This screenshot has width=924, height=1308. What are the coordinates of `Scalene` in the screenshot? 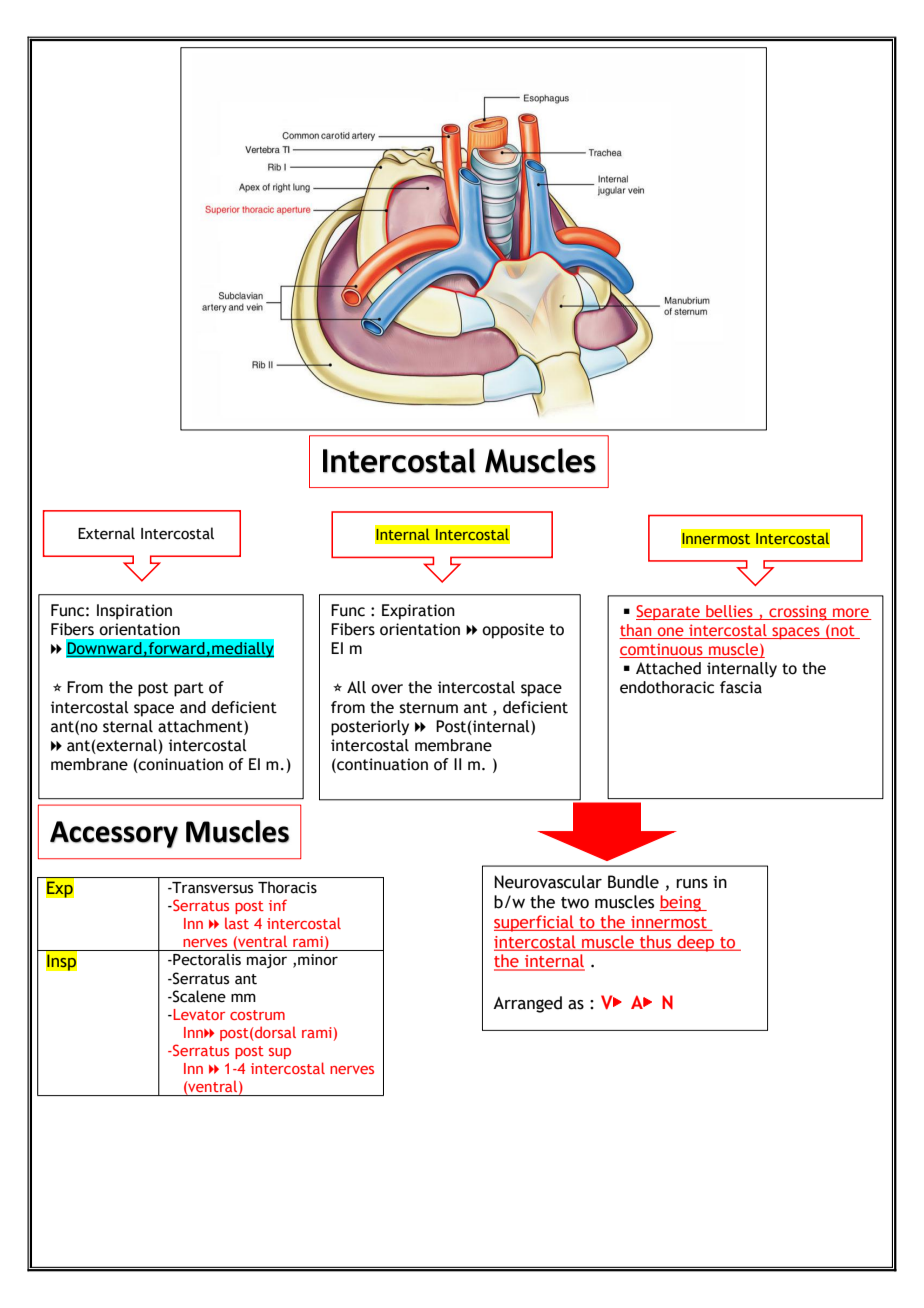 It's located at (198, 996).
